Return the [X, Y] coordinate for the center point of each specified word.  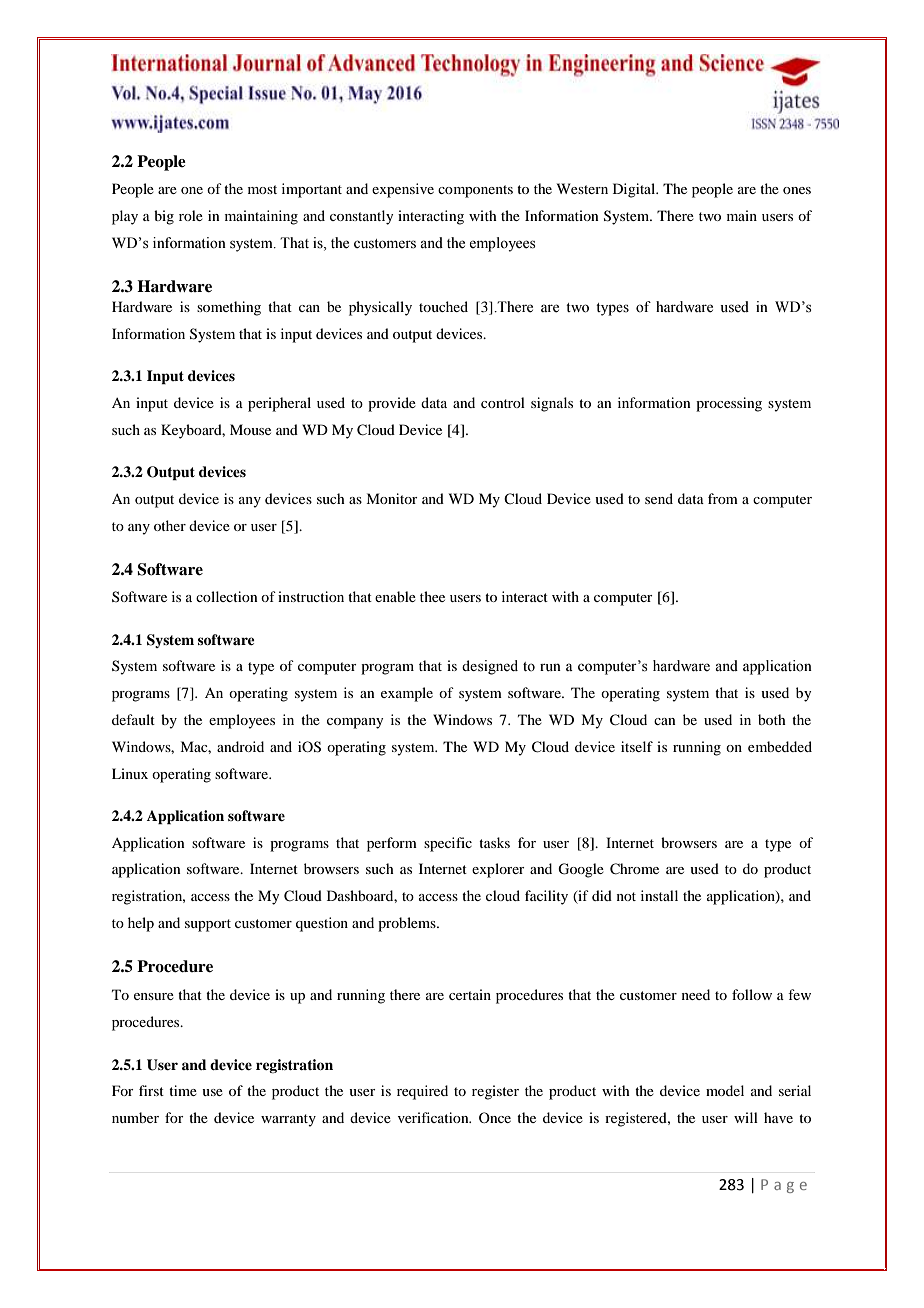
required [422, 1092]
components [475, 191]
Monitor [392, 498]
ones [797, 190]
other [170, 525]
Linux [130, 773]
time [183, 1090]
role [191, 215]
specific [448, 844]
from [723, 498]
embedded [780, 746]
